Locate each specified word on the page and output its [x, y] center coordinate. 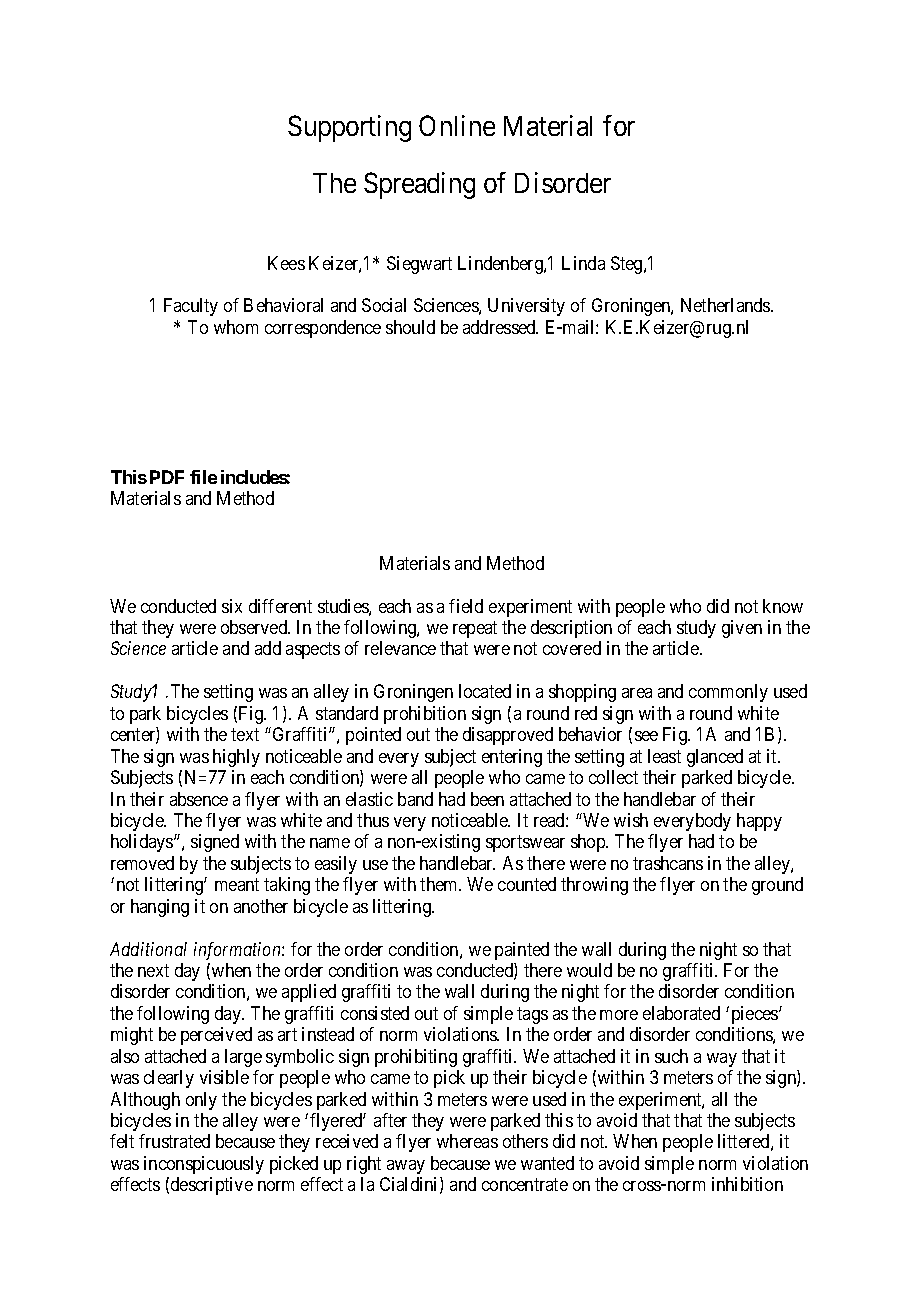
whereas [467, 1141]
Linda [583, 263]
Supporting [349, 128]
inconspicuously [204, 1165]
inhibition [747, 1184]
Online [457, 125]
